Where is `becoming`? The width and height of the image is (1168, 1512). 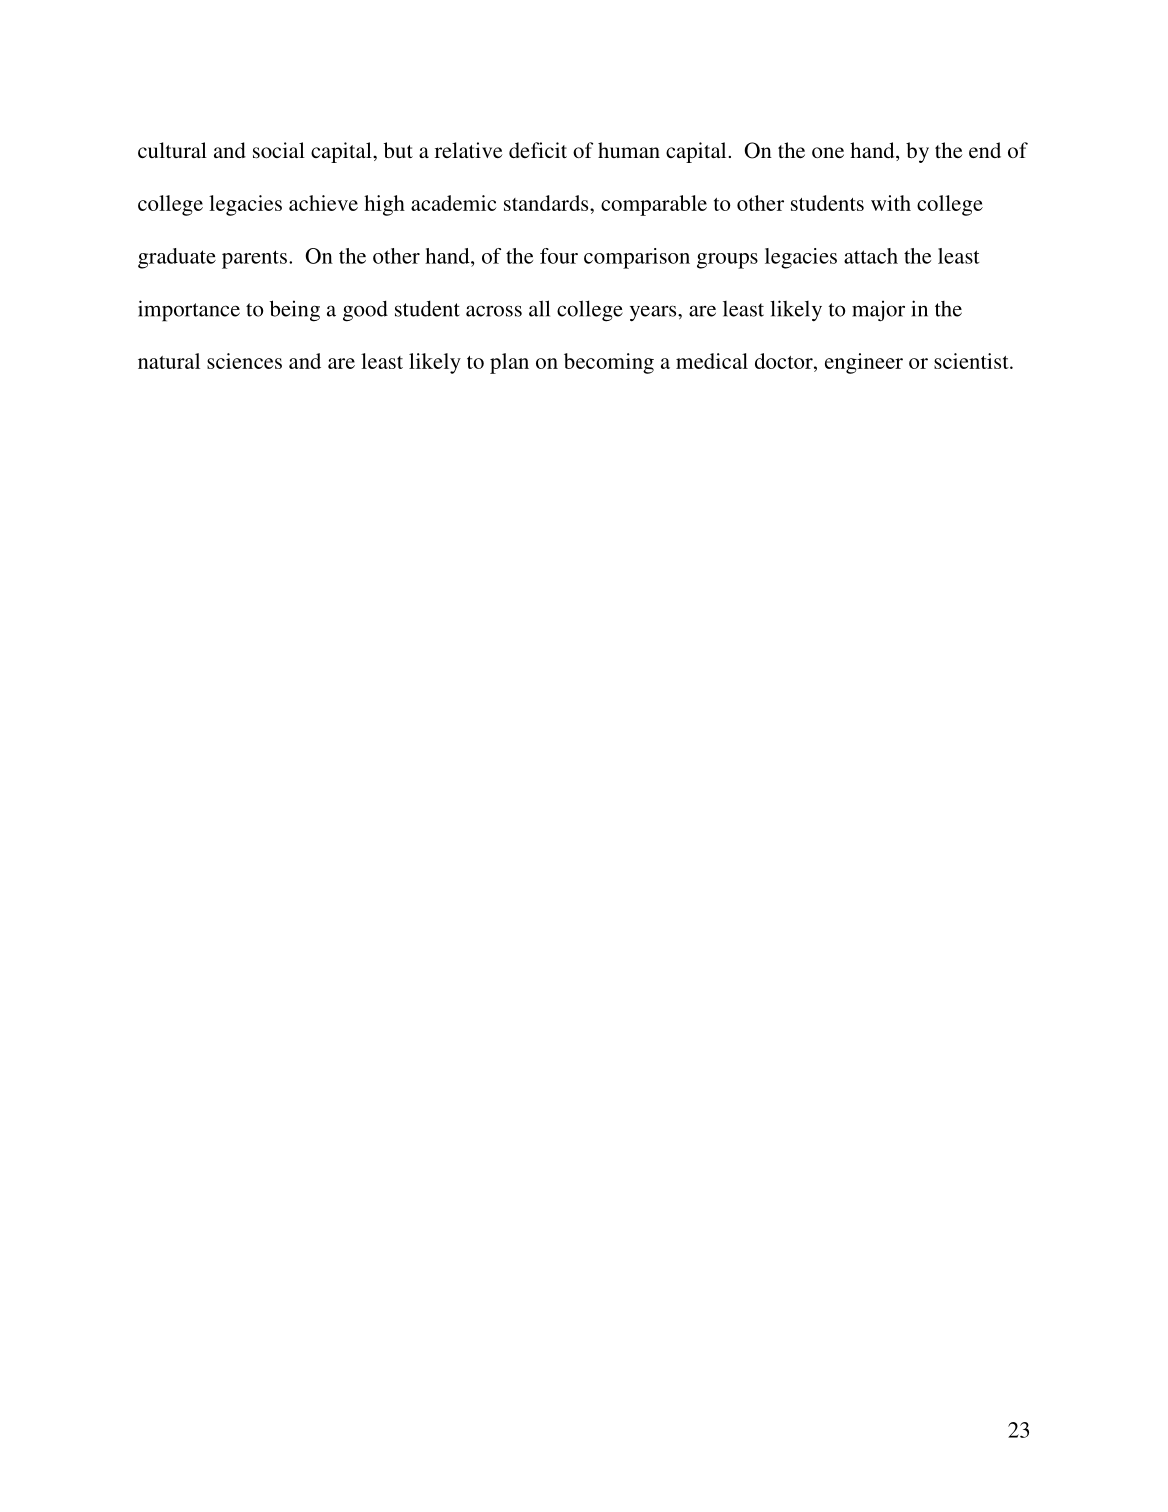
becoming is located at coordinates (609, 363).
